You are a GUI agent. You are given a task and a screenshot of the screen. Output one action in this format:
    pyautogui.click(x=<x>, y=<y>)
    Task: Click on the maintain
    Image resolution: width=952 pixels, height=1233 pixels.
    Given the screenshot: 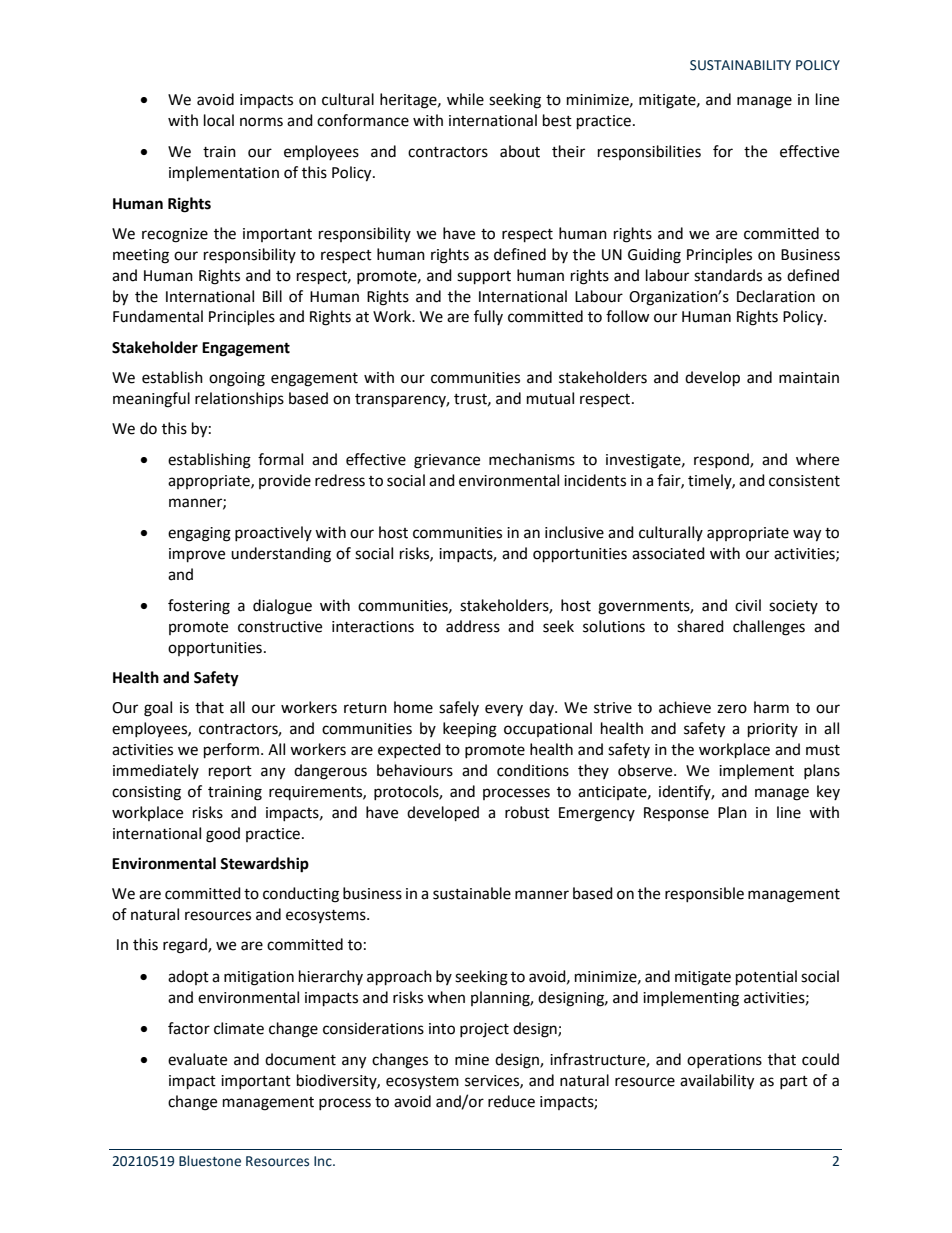 What is the action you would take?
    pyautogui.click(x=809, y=378)
